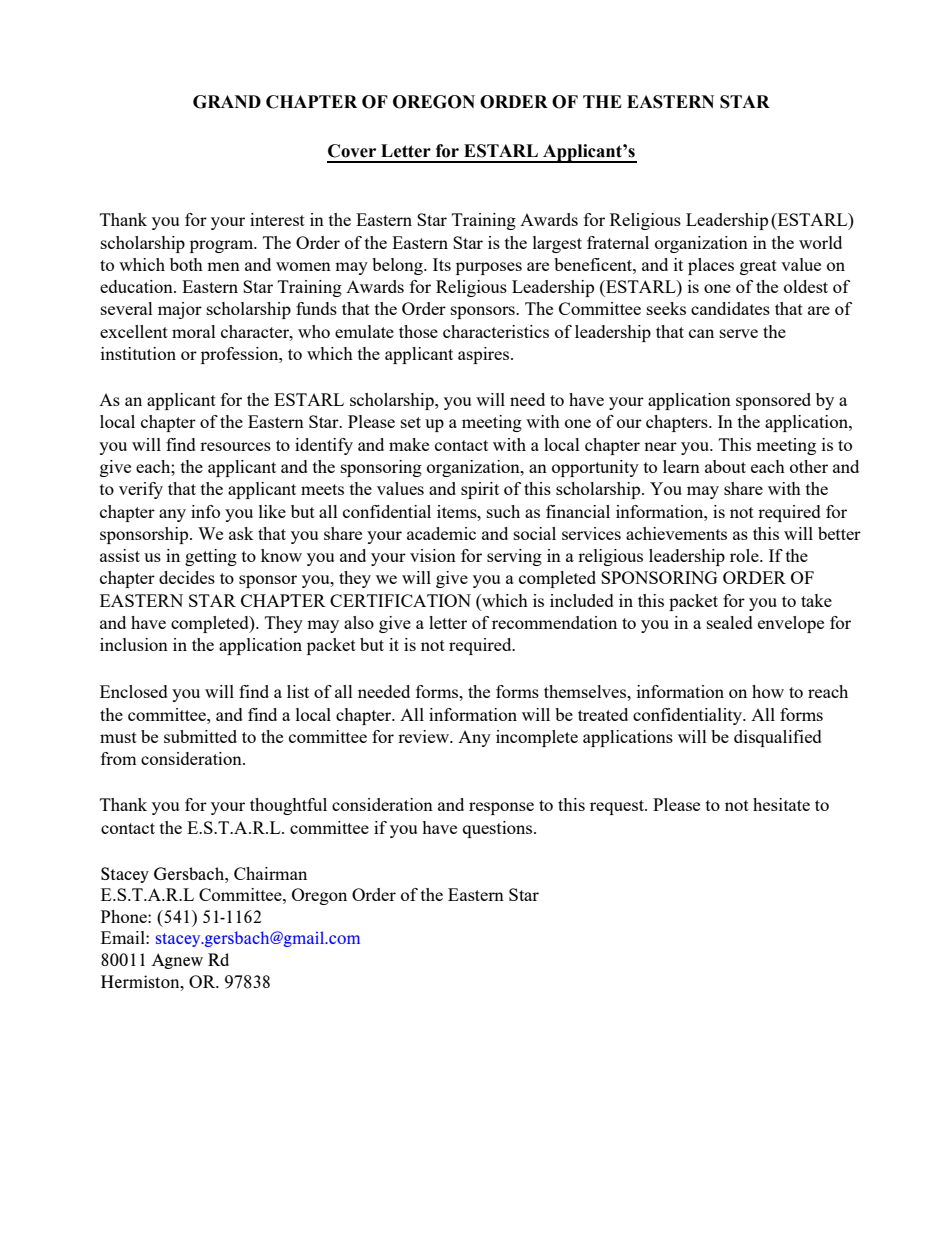  What do you see at coordinates (745, 555) in the screenshot?
I see `role` at bounding box center [745, 555].
